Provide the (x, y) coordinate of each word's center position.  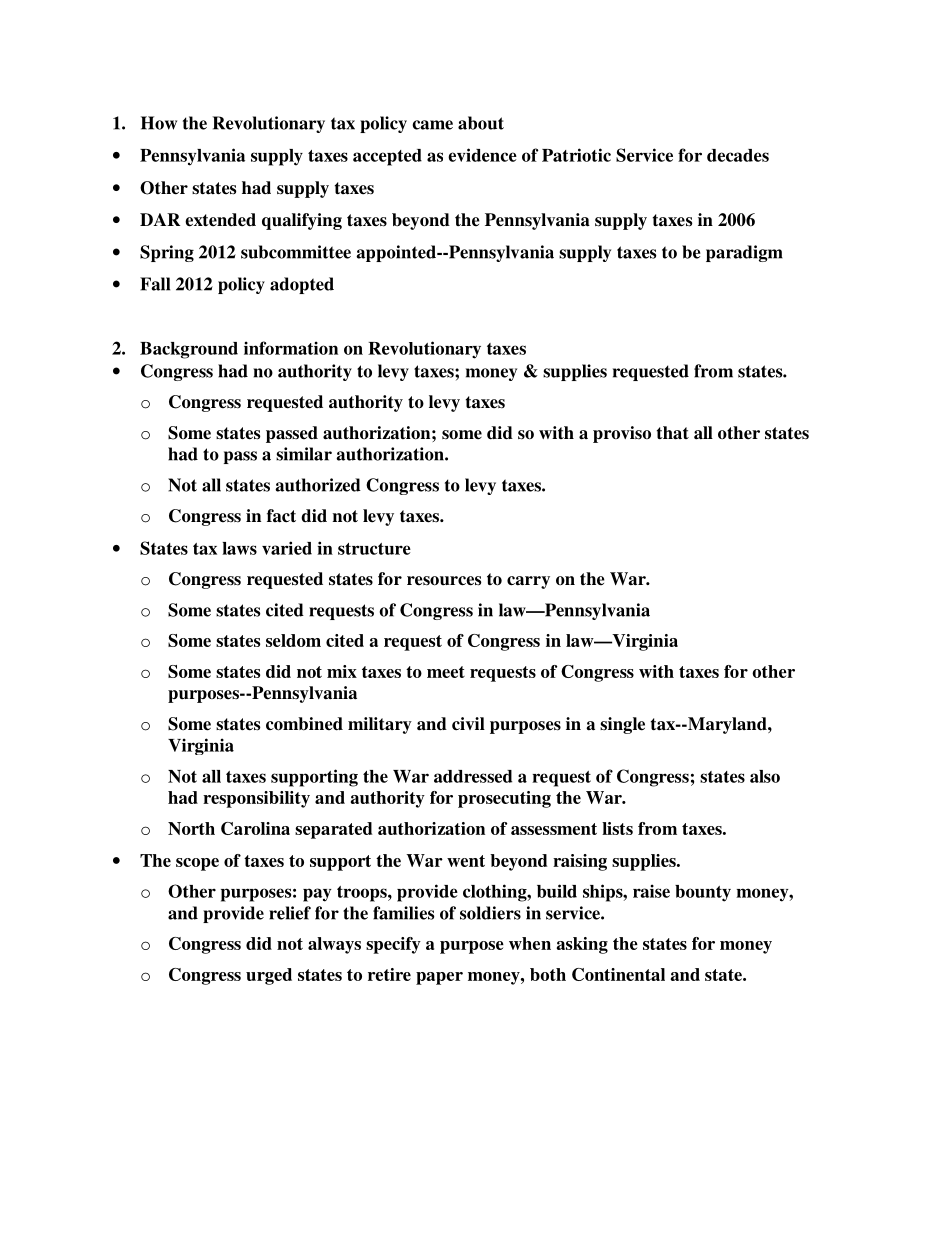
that (673, 433)
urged (269, 976)
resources (444, 581)
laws (239, 548)
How (159, 123)
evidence (482, 155)
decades (738, 155)
